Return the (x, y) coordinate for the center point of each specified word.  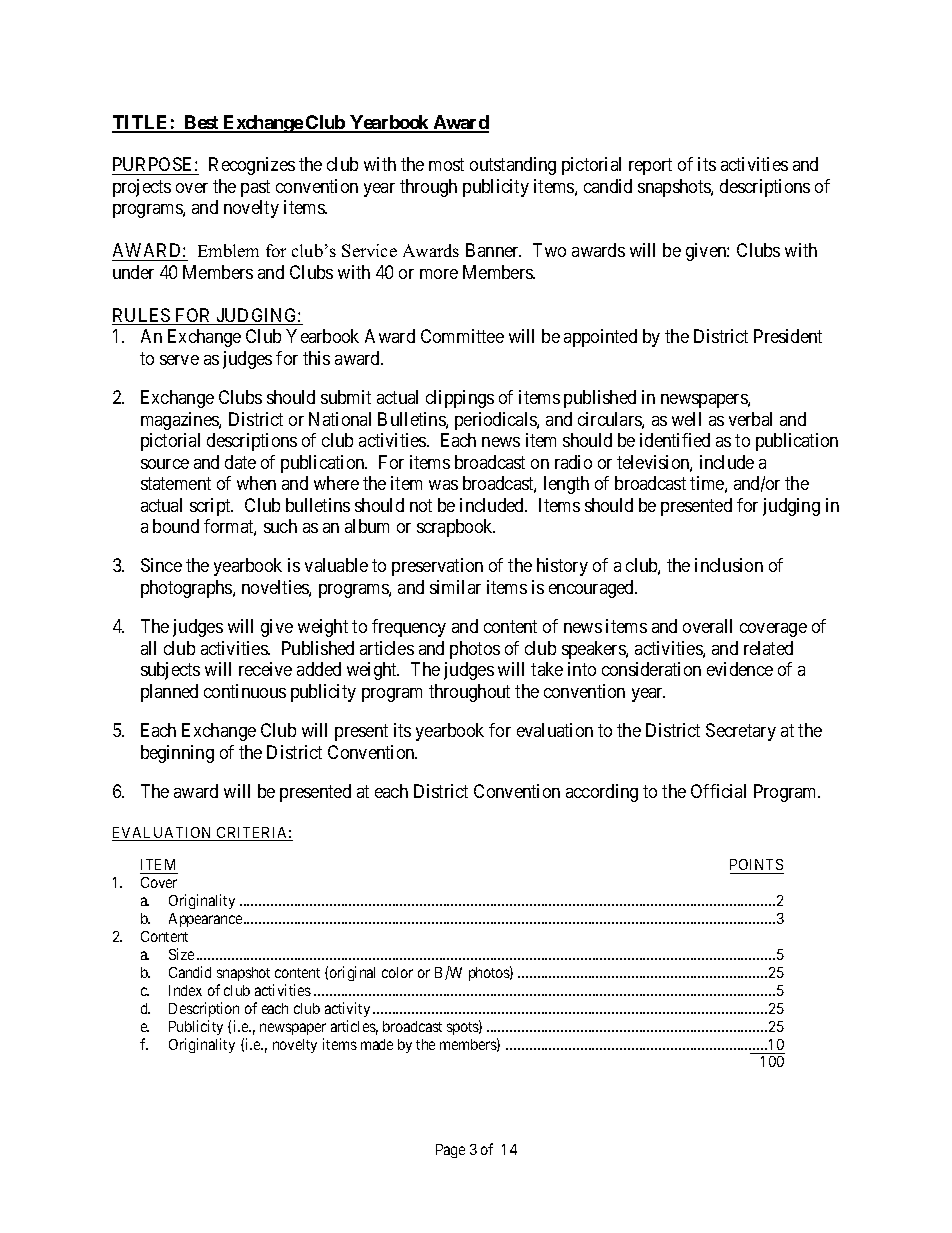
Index (185, 990)
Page (450, 1151)
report (650, 167)
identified (675, 440)
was (443, 485)
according (602, 793)
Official (718, 791)
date (240, 462)
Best (202, 123)
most (446, 165)
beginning (177, 754)
